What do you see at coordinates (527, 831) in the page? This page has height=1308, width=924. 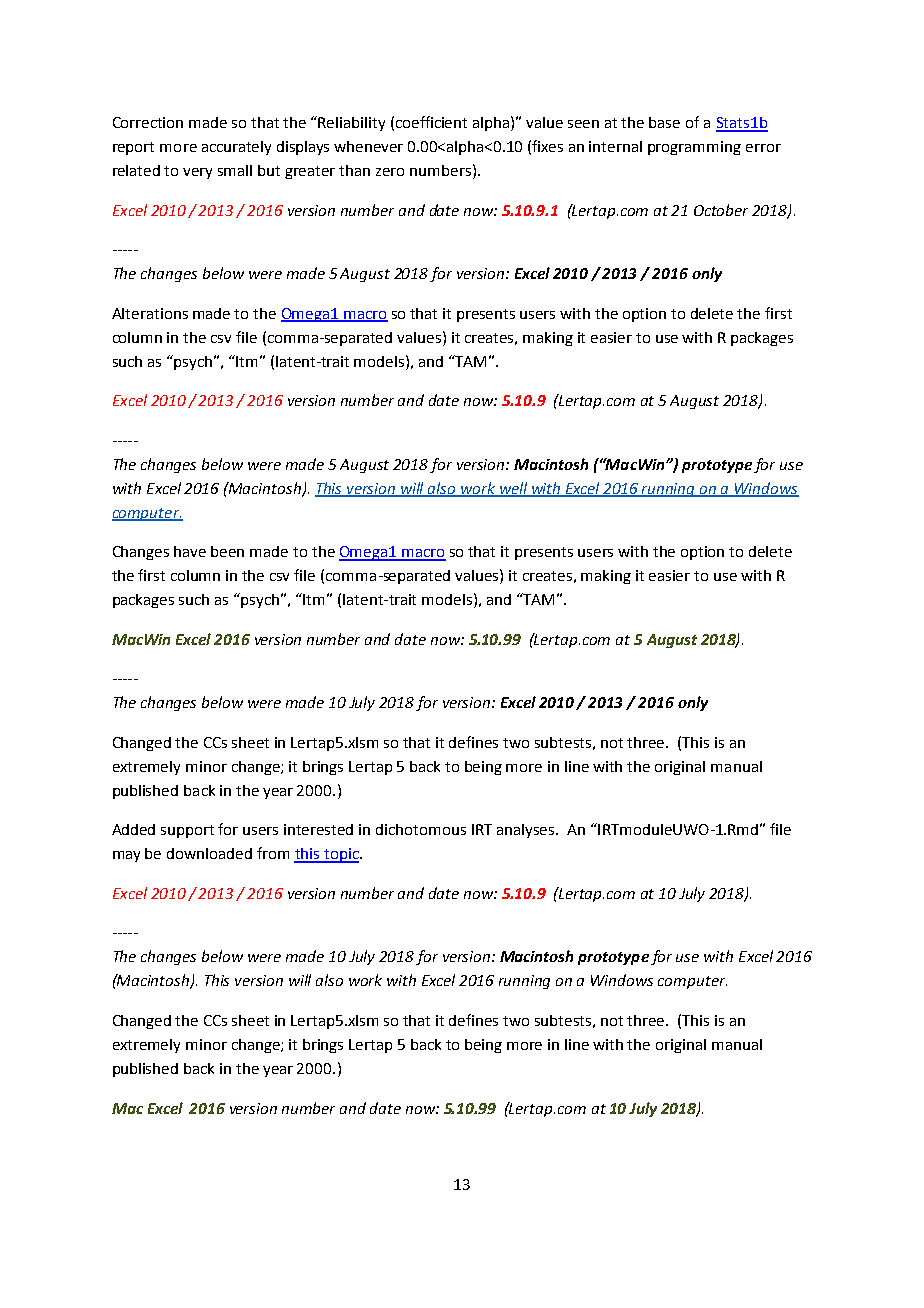 I see `analyses` at bounding box center [527, 831].
